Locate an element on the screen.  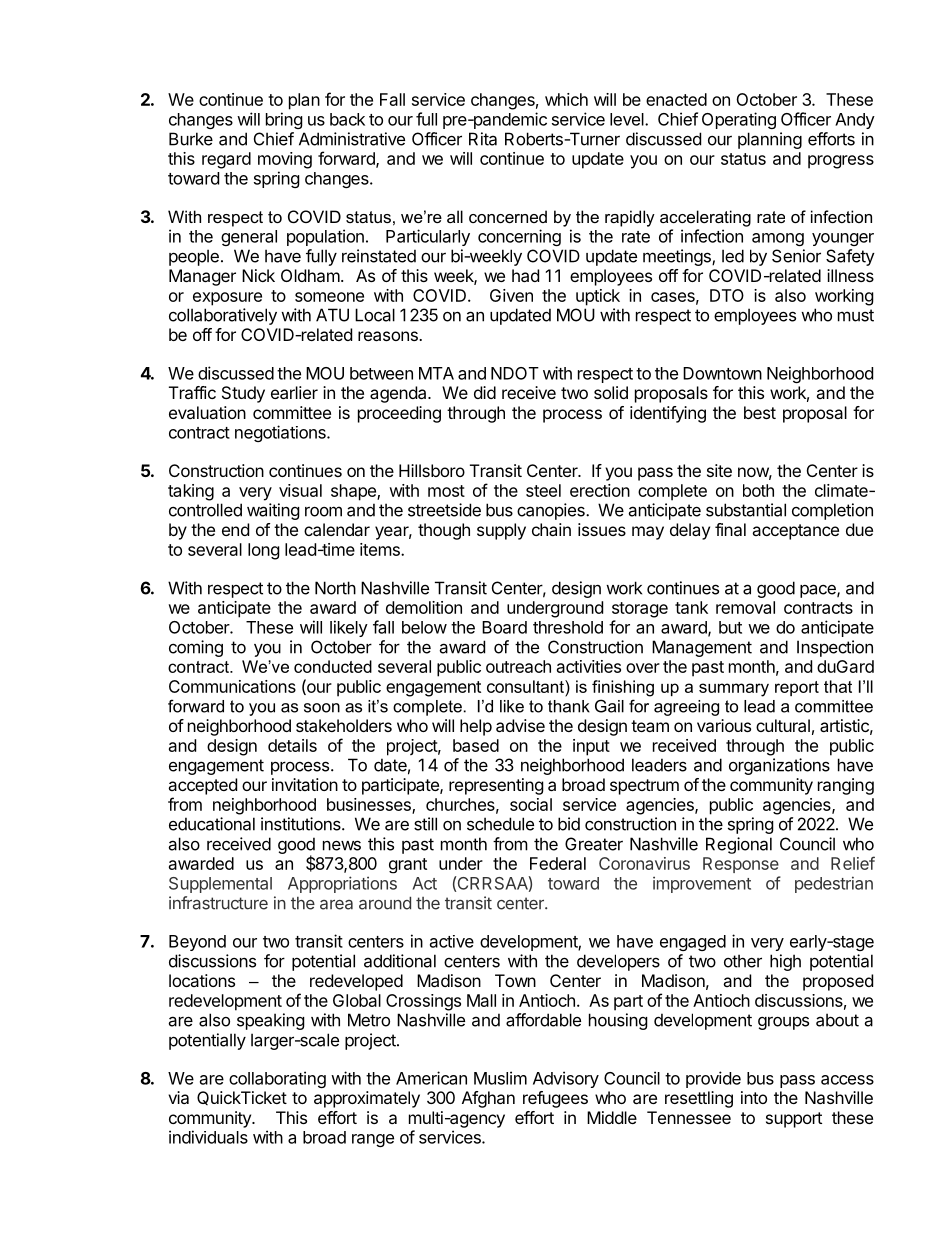
steel is located at coordinates (543, 490).
